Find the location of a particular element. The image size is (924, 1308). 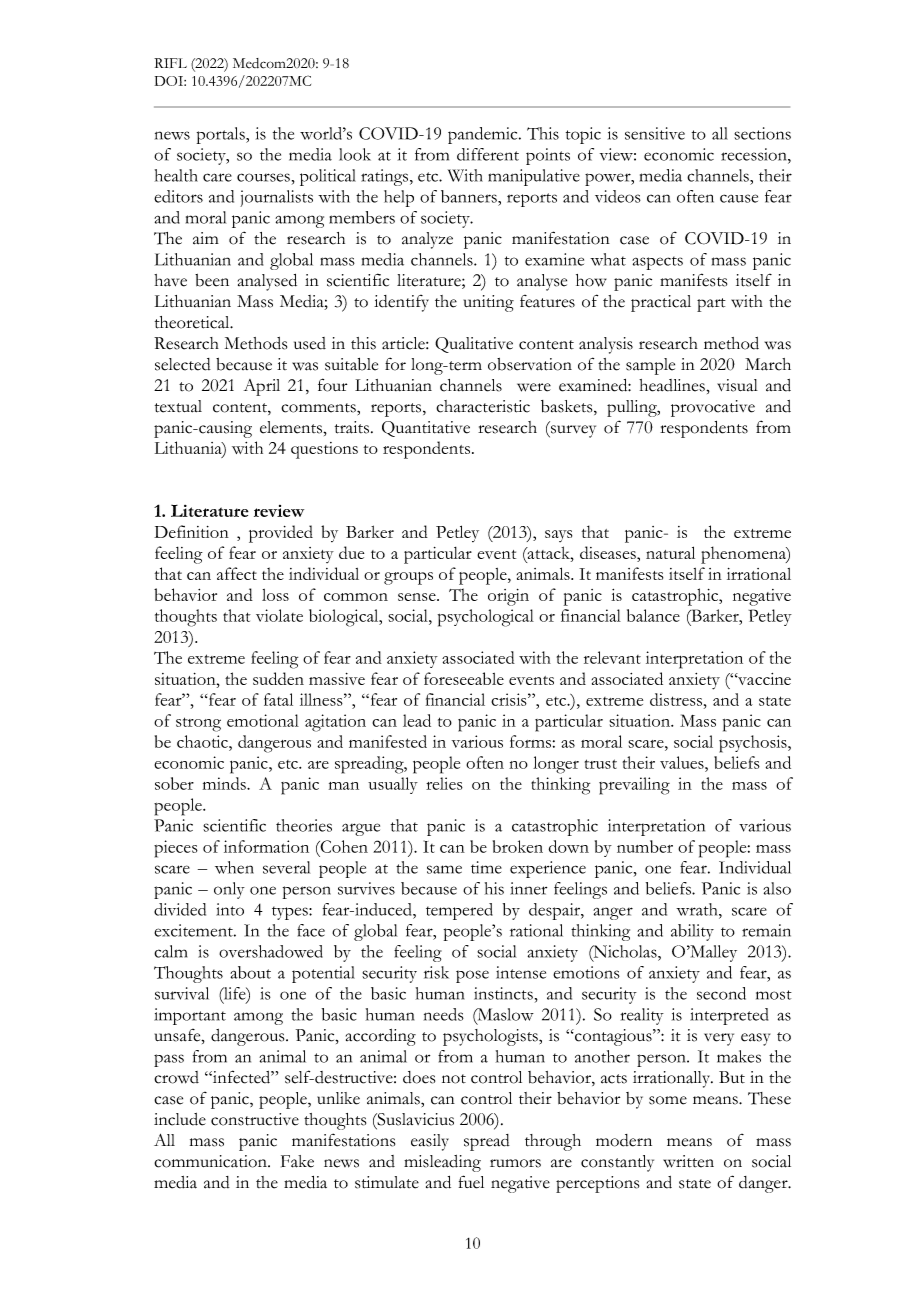

fuel is located at coordinates (471, 1182).
